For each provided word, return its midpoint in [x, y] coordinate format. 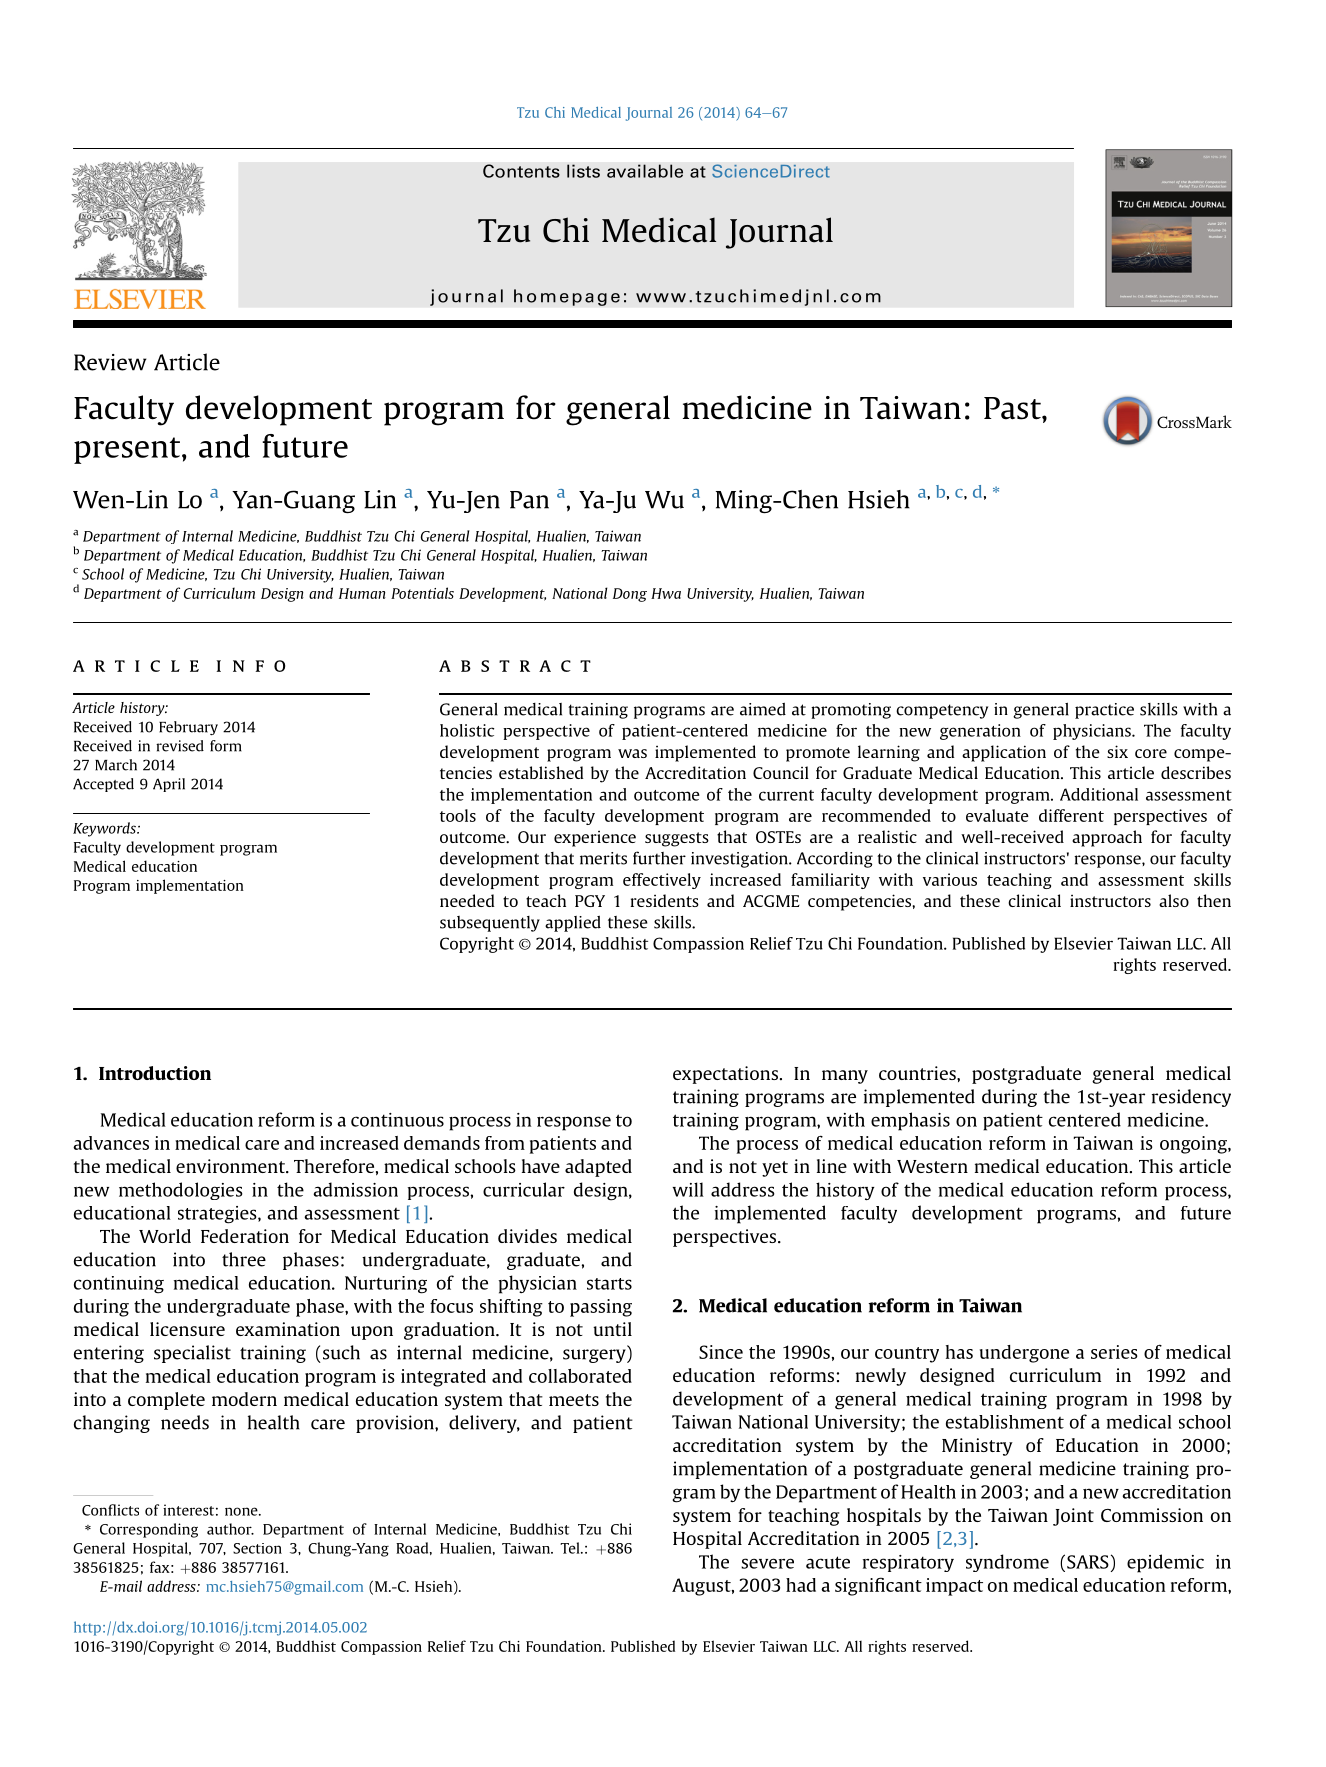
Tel [571, 1548]
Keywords [105, 829]
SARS [1088, 1562]
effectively [662, 881]
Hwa [666, 593]
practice [1104, 711]
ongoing [1194, 1145]
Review [110, 362]
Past [1013, 408]
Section [257, 1548]
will [688, 1189]
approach [1107, 838]
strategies [218, 1215]
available [645, 171]
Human [362, 593]
